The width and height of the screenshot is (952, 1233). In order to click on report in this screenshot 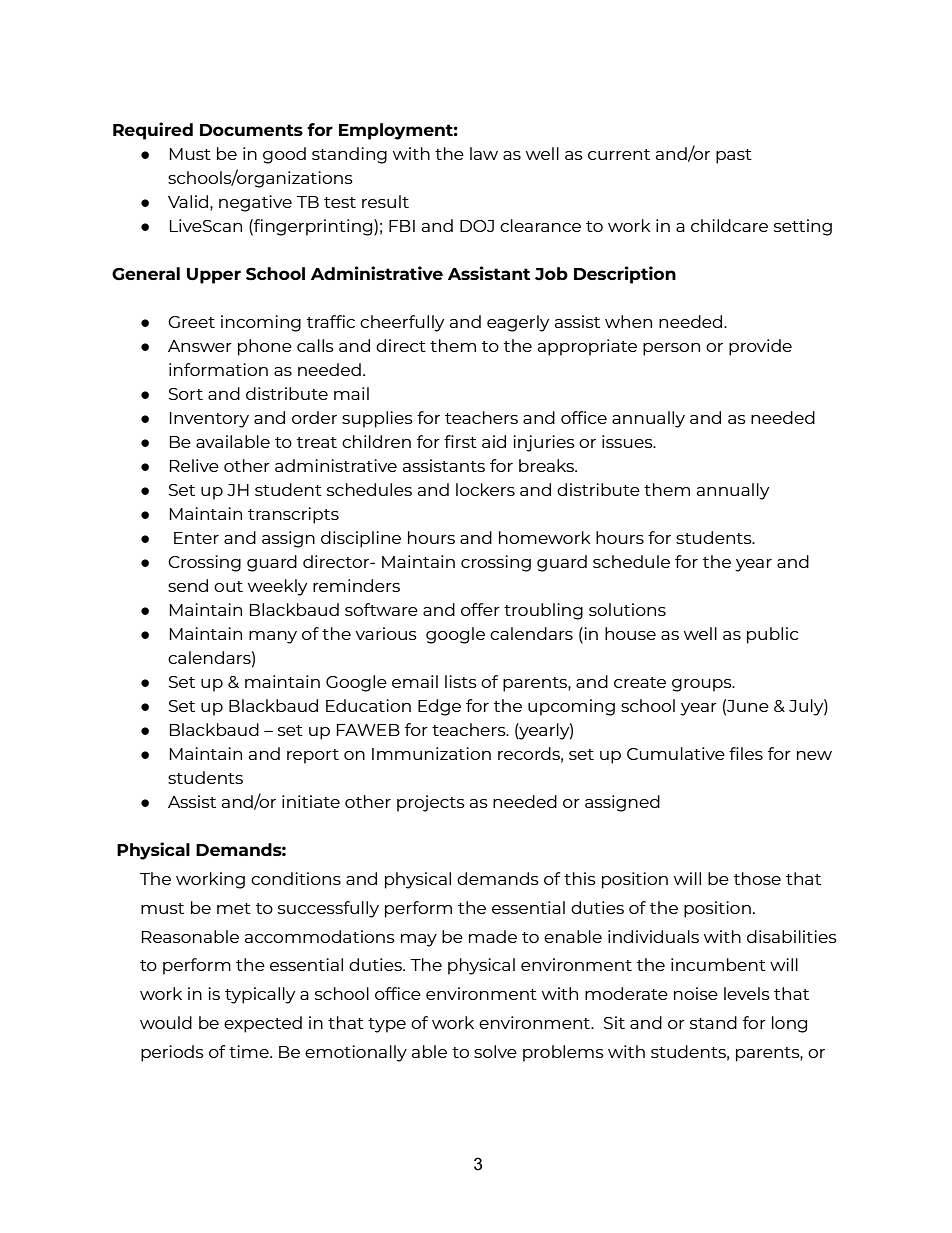, I will do `click(313, 756)`.
